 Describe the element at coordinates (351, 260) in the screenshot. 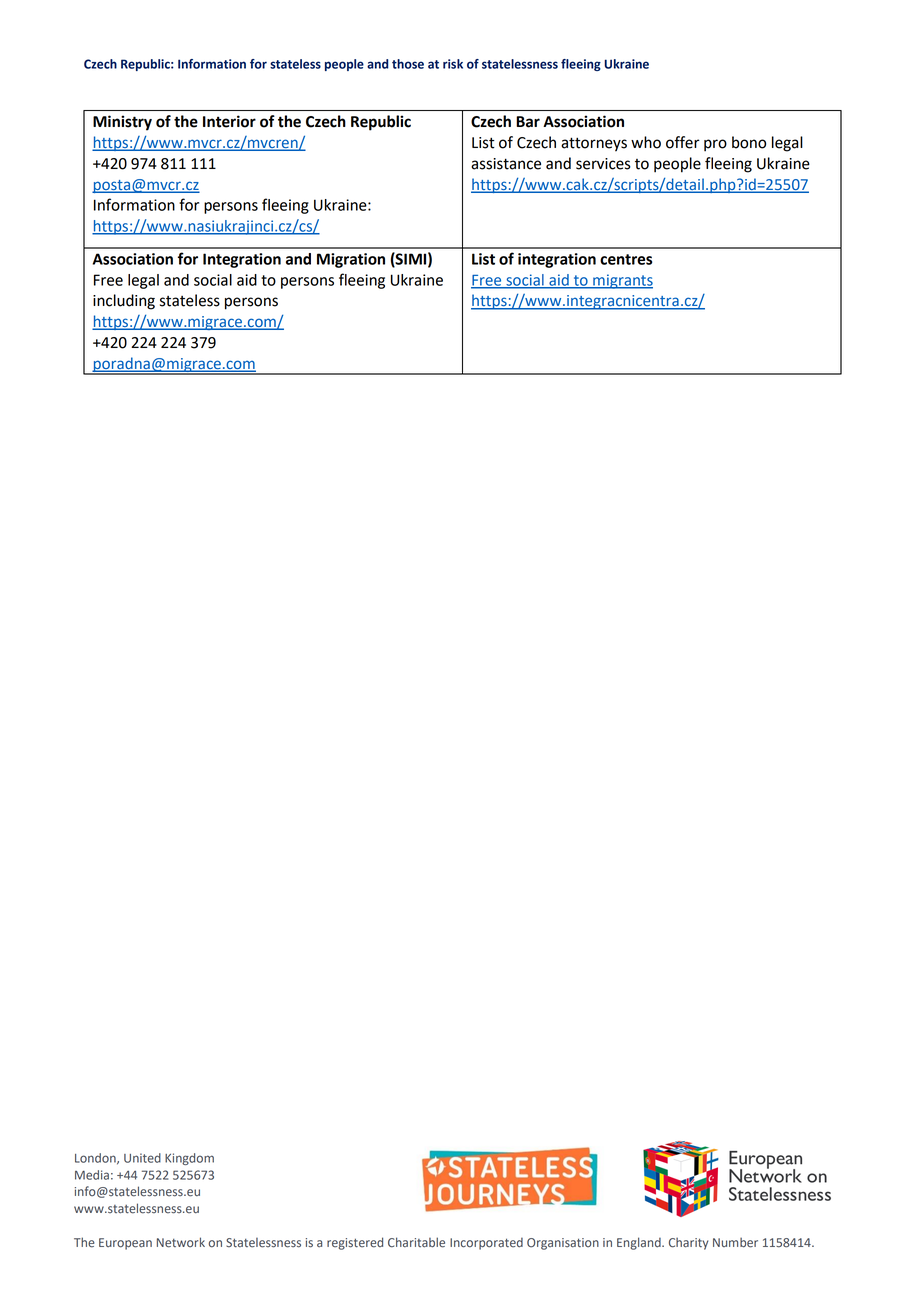

I see `Migration` at that location.
